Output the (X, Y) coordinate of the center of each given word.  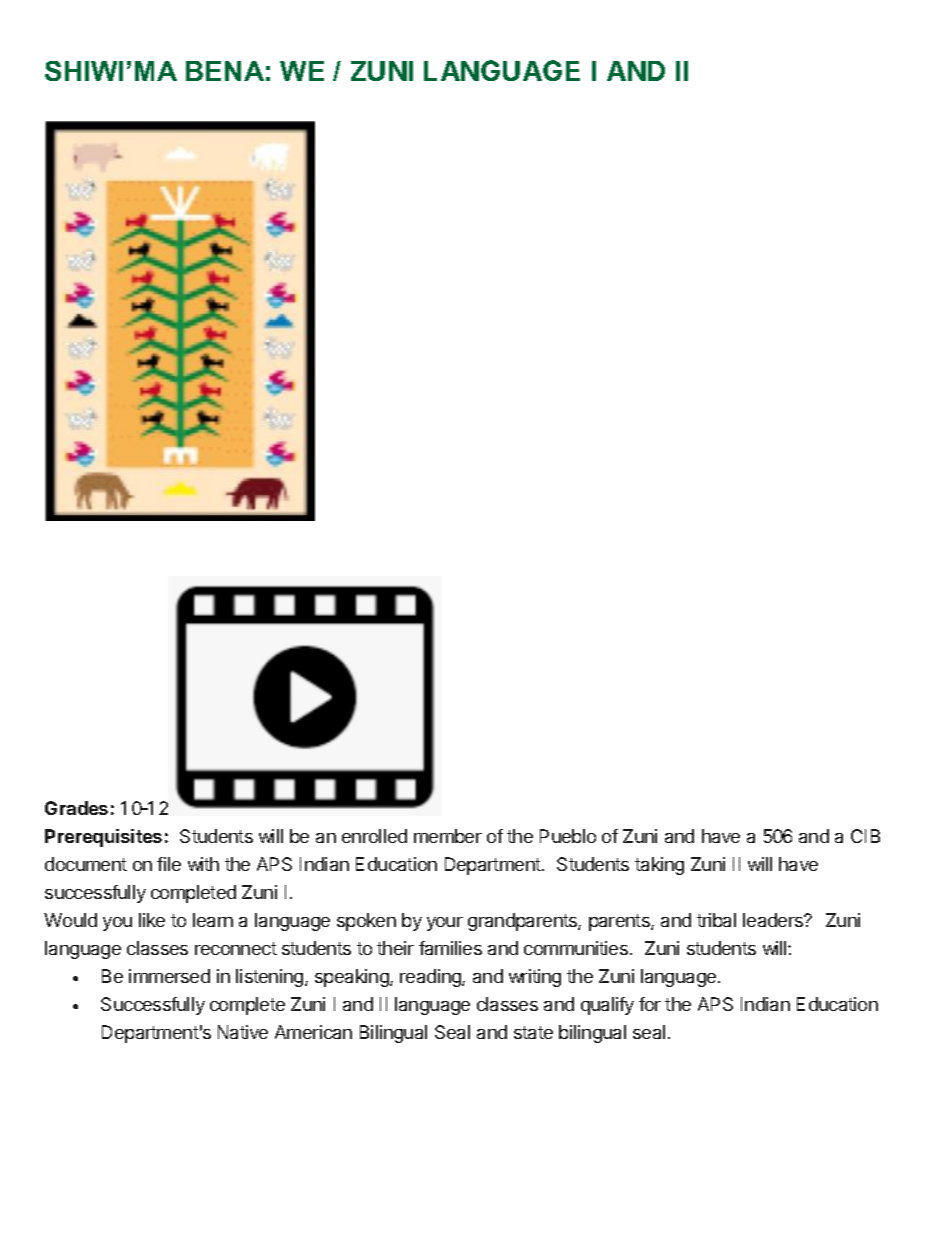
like (152, 920)
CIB (865, 836)
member (448, 836)
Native (243, 1032)
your (445, 924)
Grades (76, 808)
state (533, 1032)
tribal (716, 920)
